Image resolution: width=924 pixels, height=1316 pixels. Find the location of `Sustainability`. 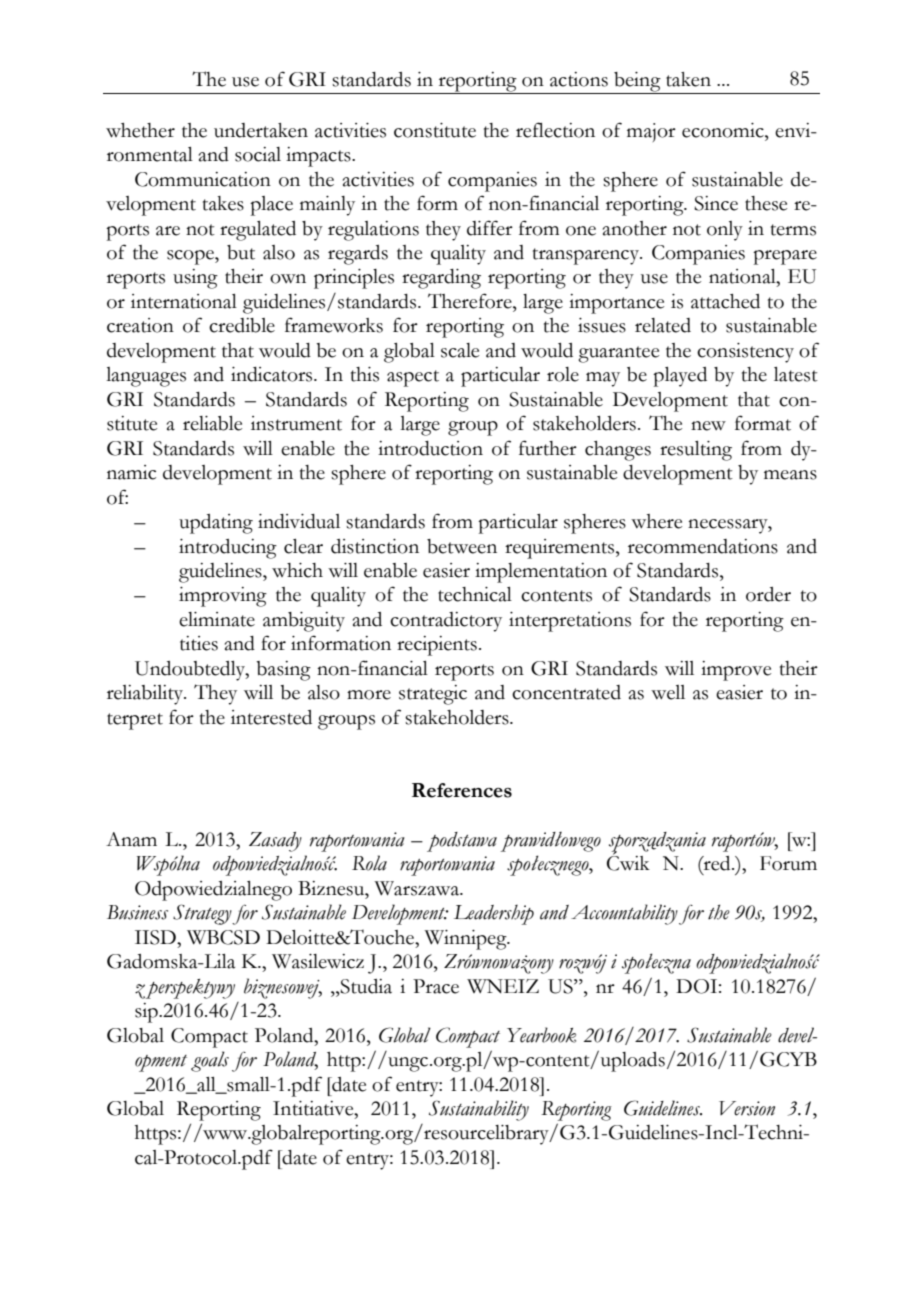

Sustainability is located at coordinates (479, 1110).
